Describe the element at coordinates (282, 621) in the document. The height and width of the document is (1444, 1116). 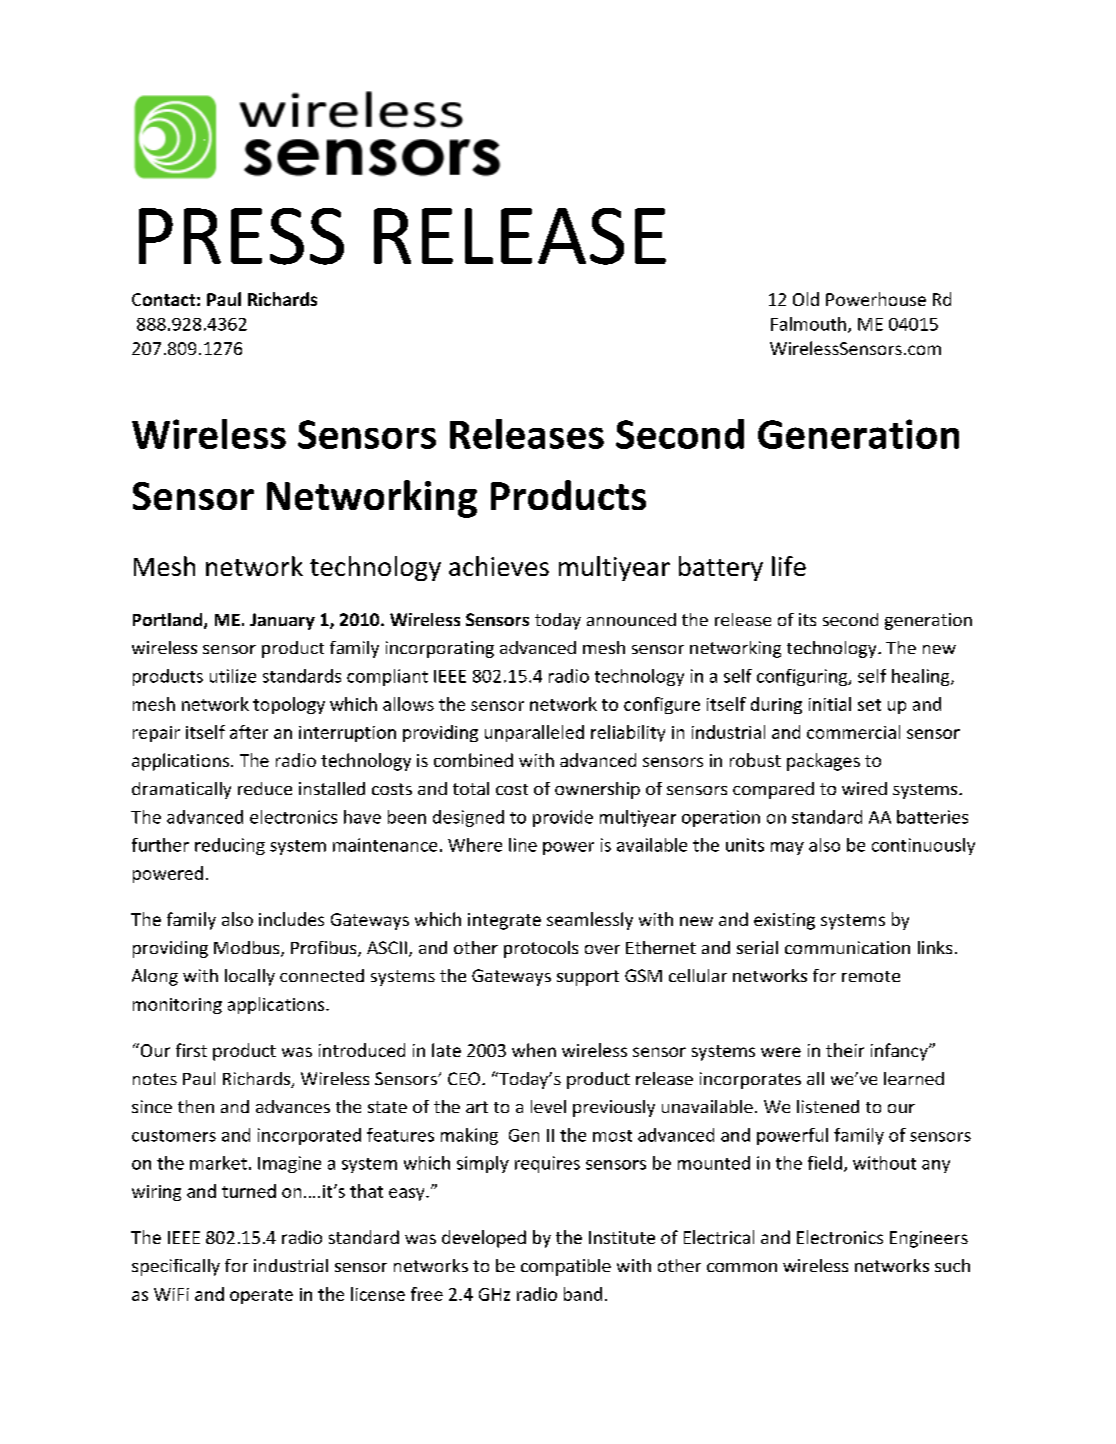
I see `January` at that location.
